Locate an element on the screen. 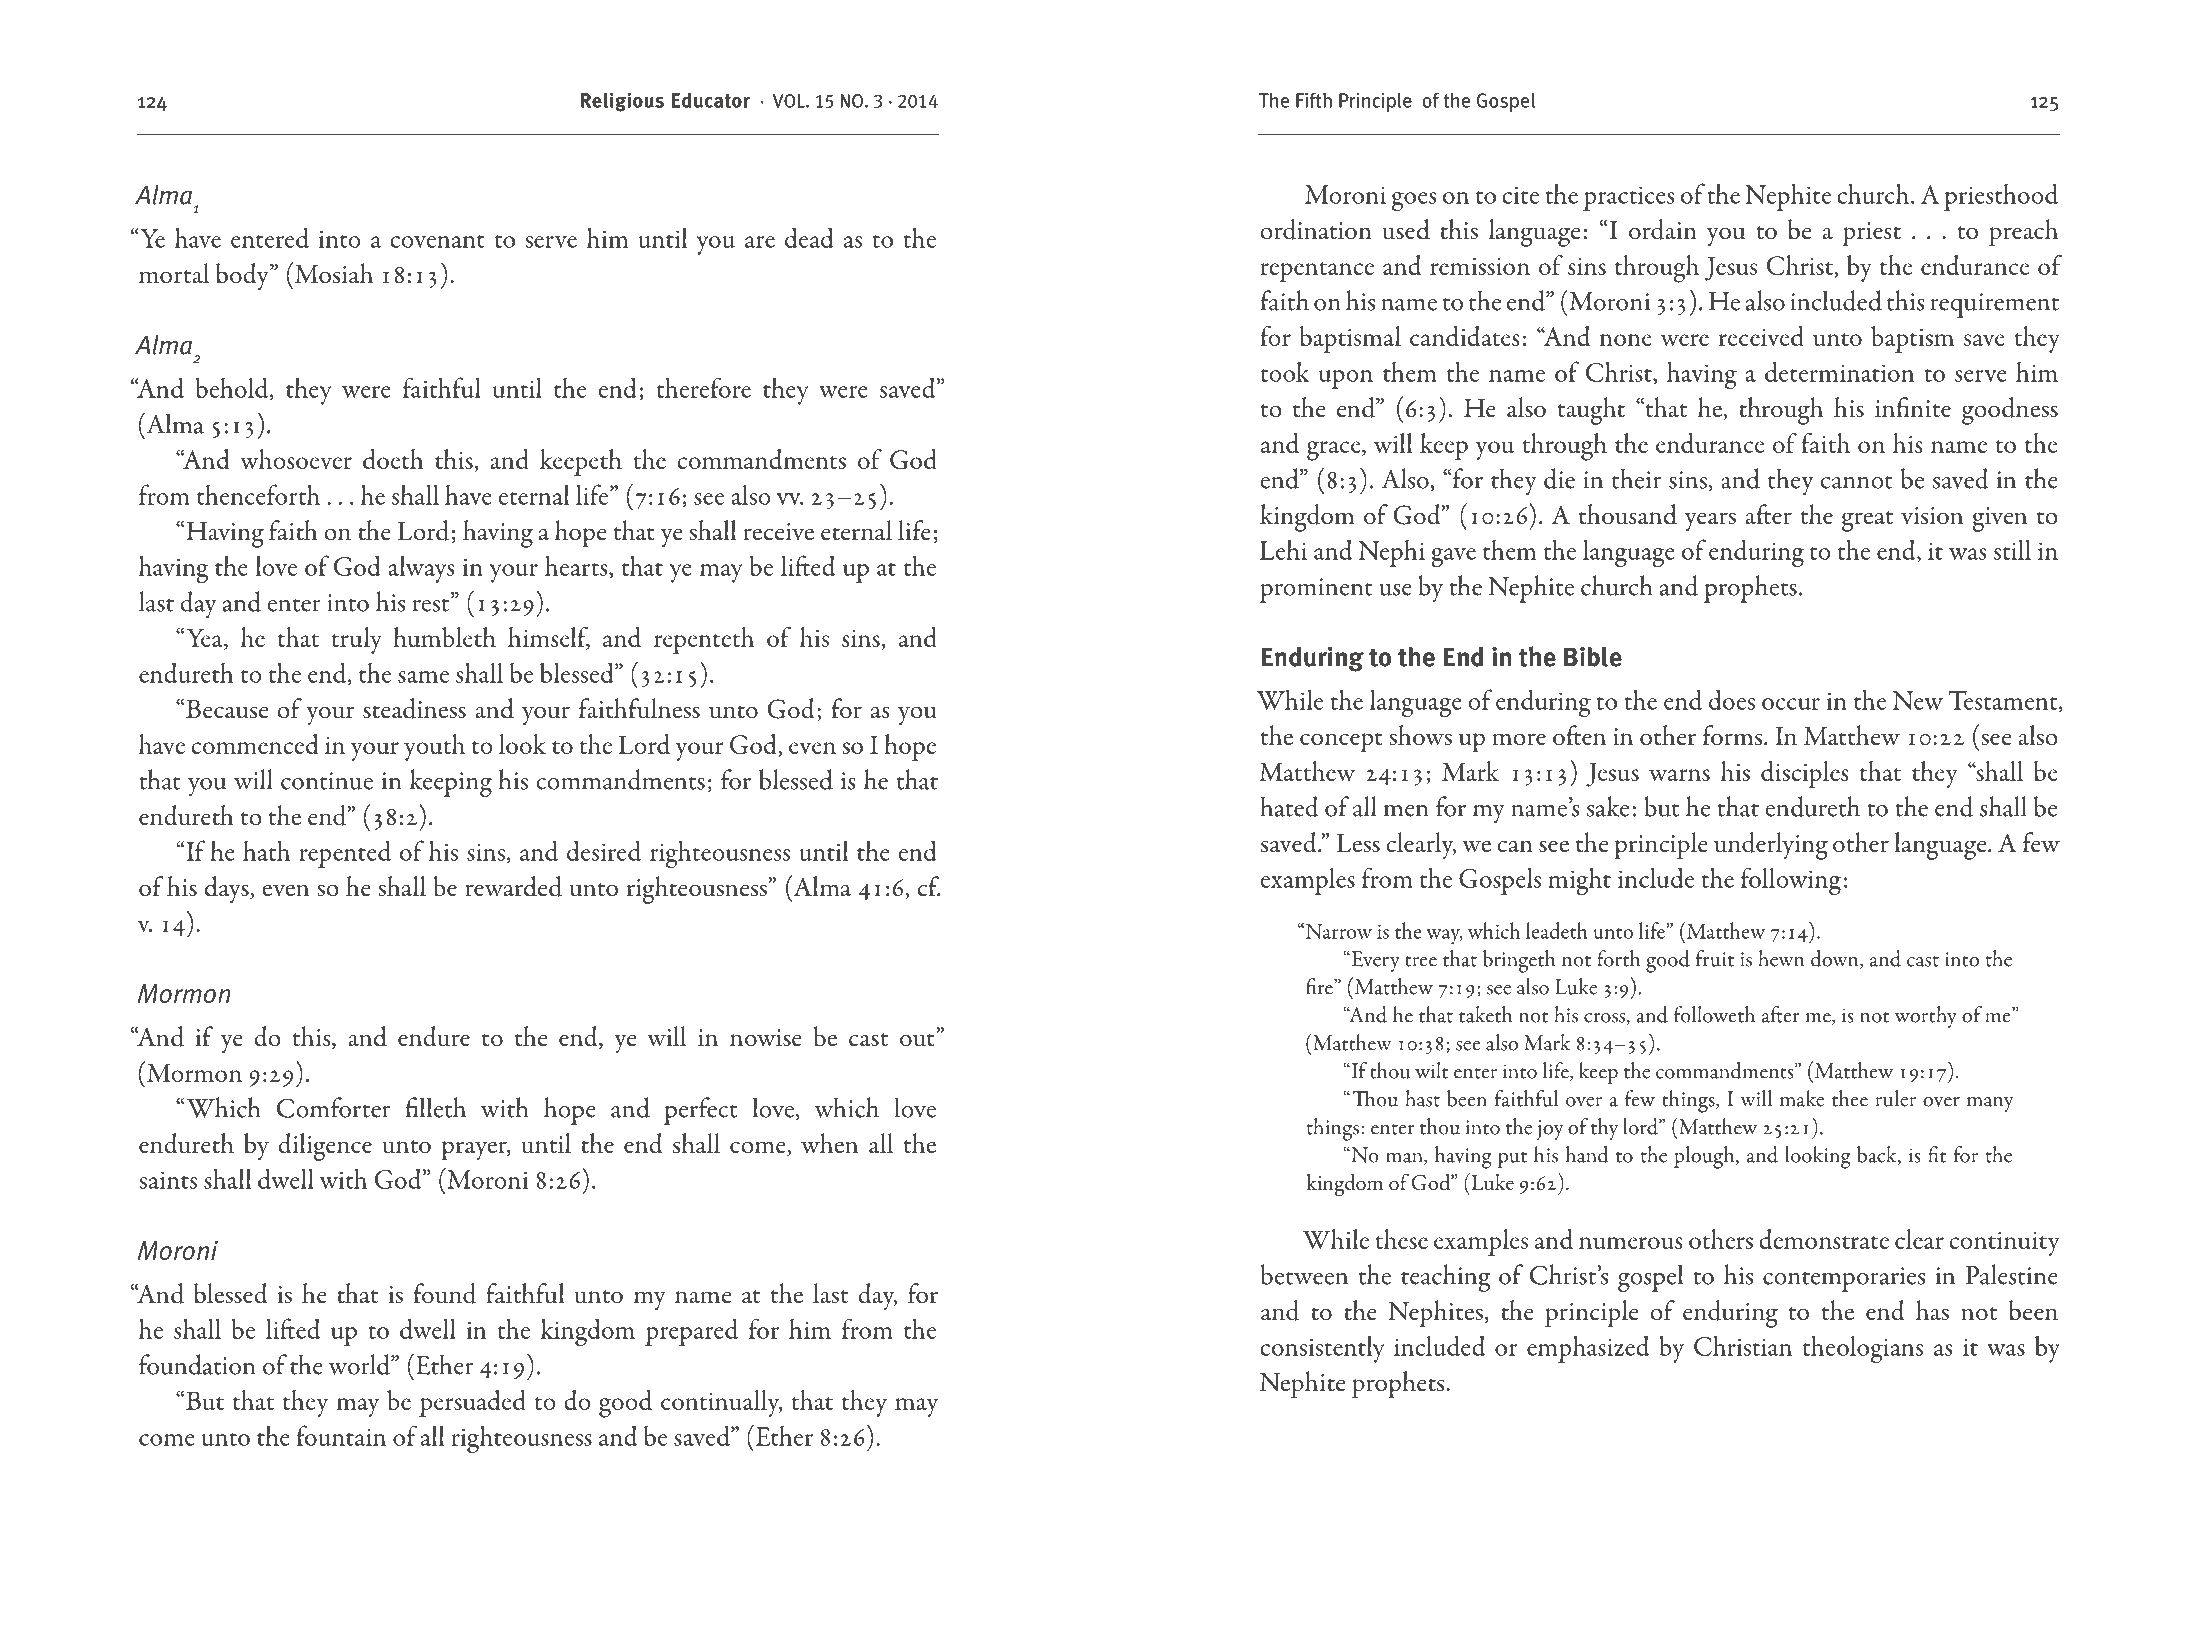 The width and height of the screenshot is (2197, 1648). persuaded is located at coordinates (472, 1403).
